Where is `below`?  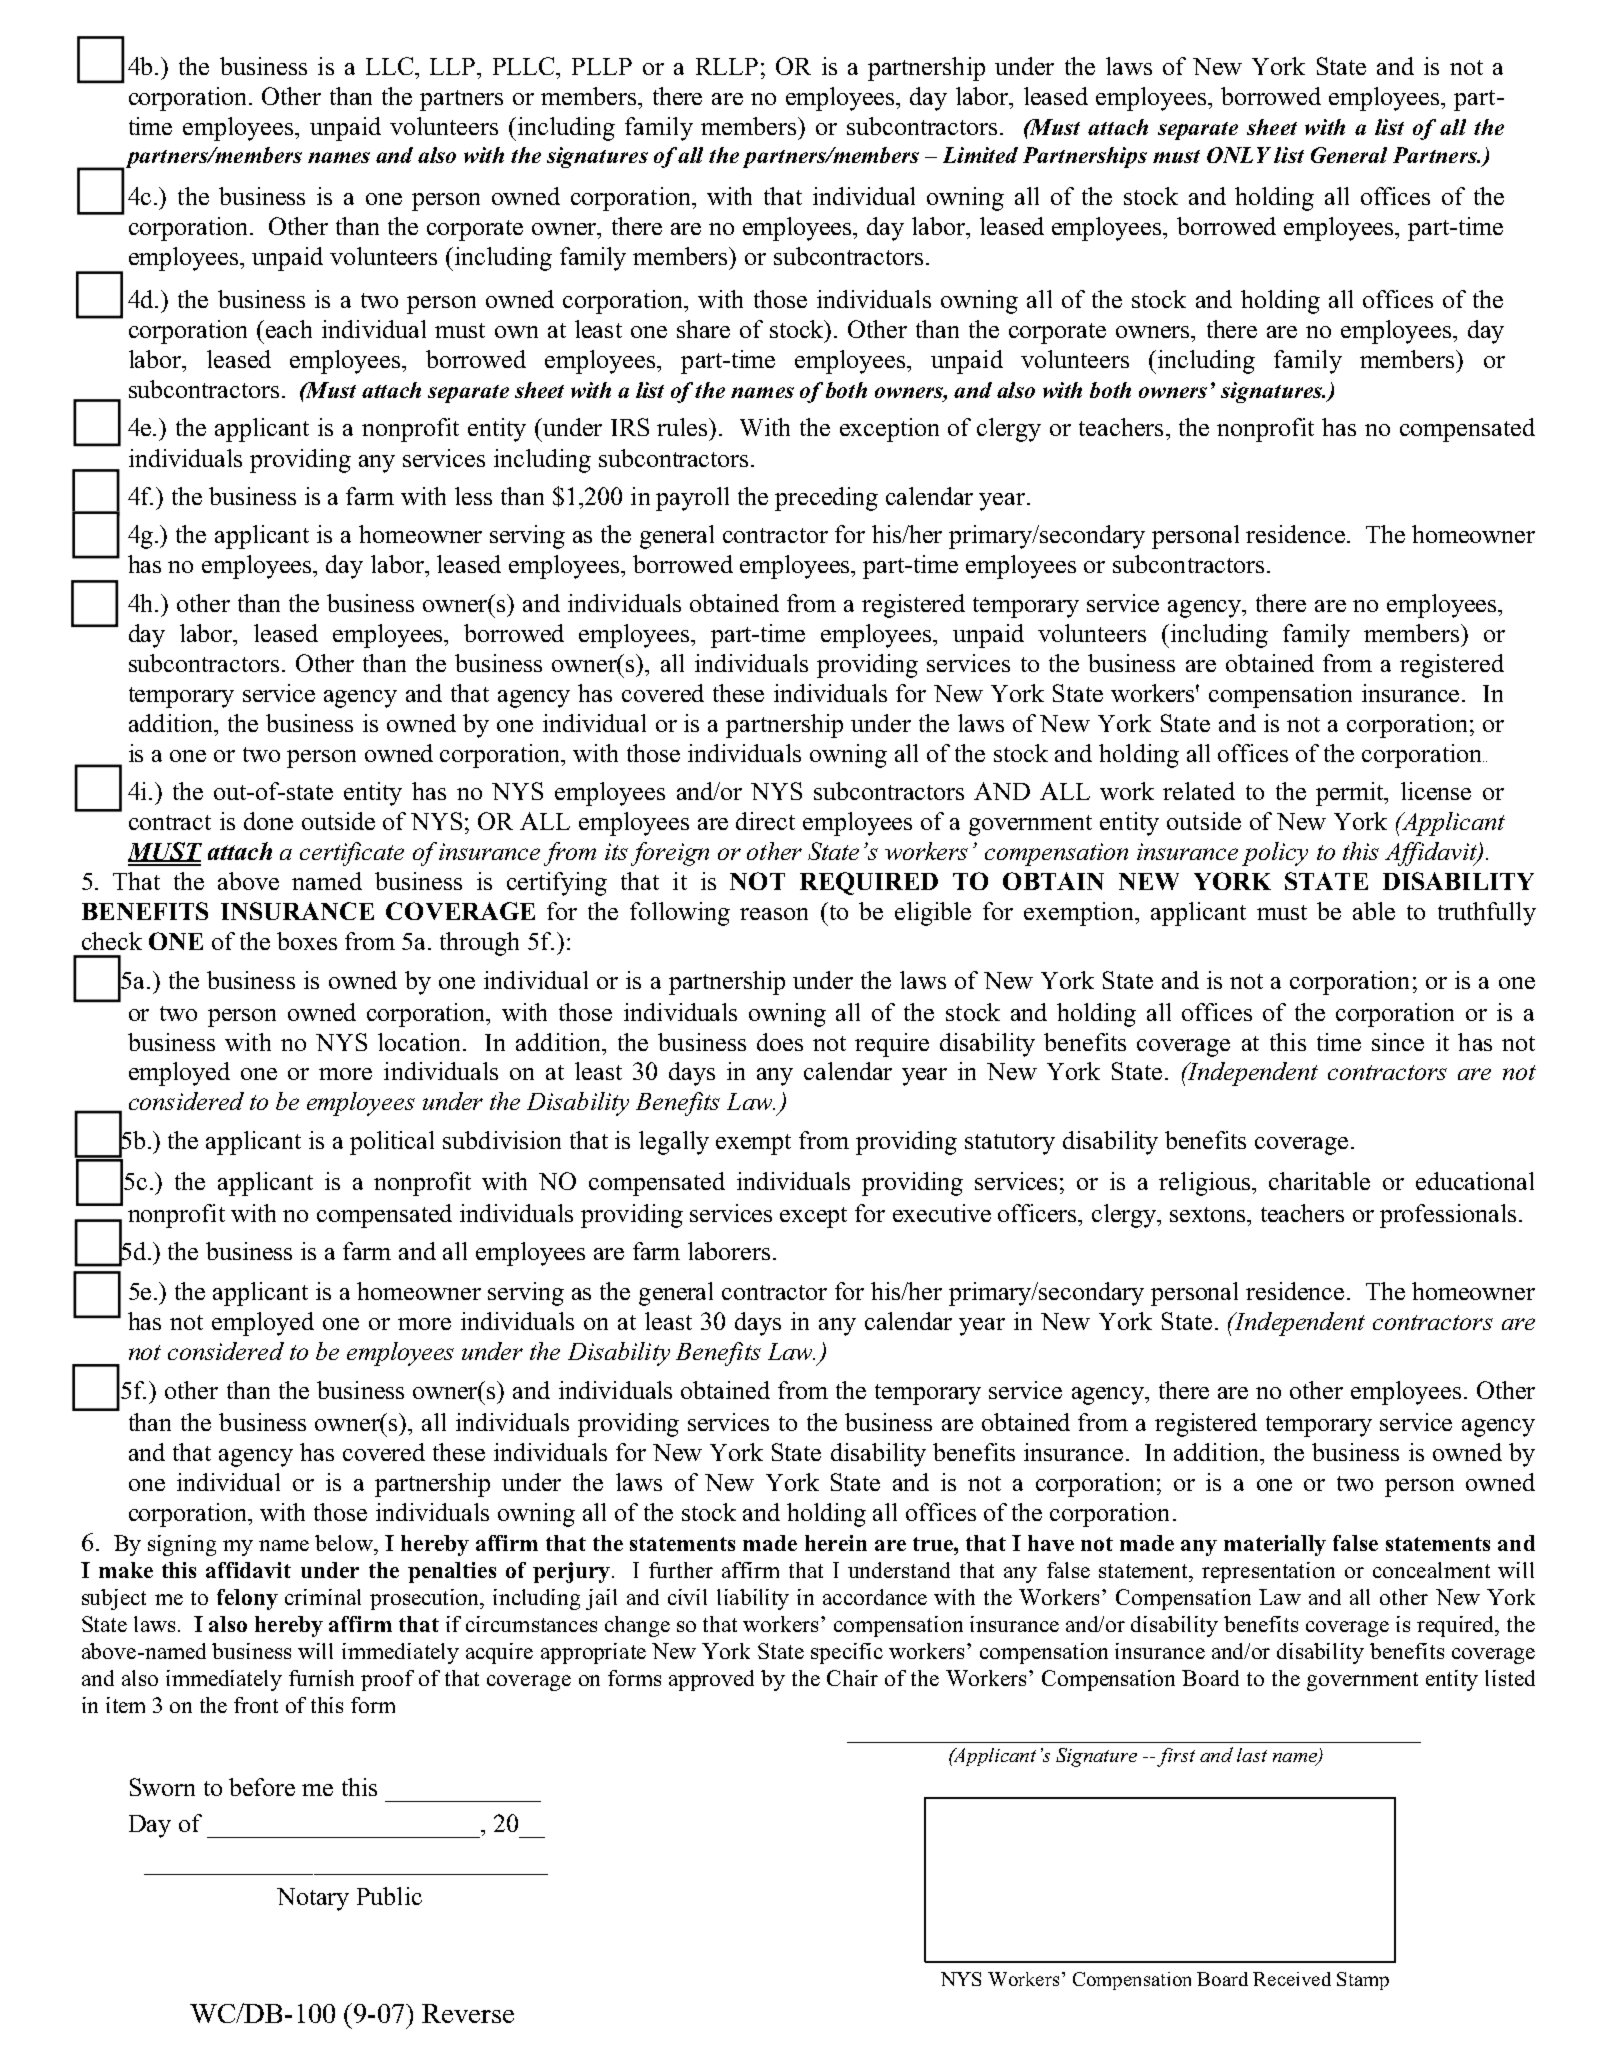
below is located at coordinates (345, 1543).
